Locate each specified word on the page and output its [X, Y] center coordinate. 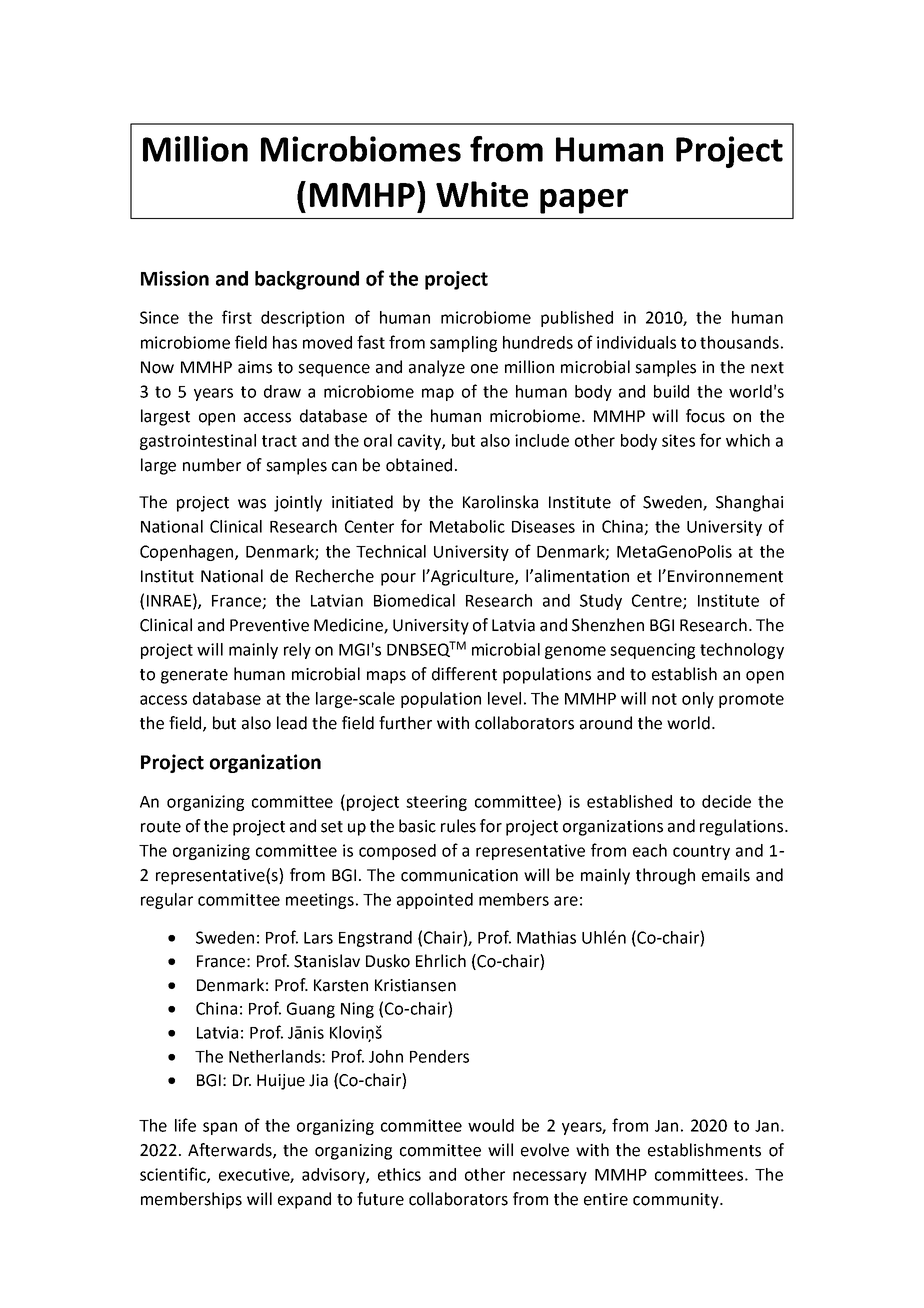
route [161, 827]
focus [705, 416]
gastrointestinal [198, 442]
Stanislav [327, 961]
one [484, 369]
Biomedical [414, 600]
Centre [658, 601]
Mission [175, 278]
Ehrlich [441, 961]
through [665, 876]
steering [436, 803]
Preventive [269, 625]
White [482, 194]
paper [584, 201]
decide [726, 801]
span [220, 1128]
